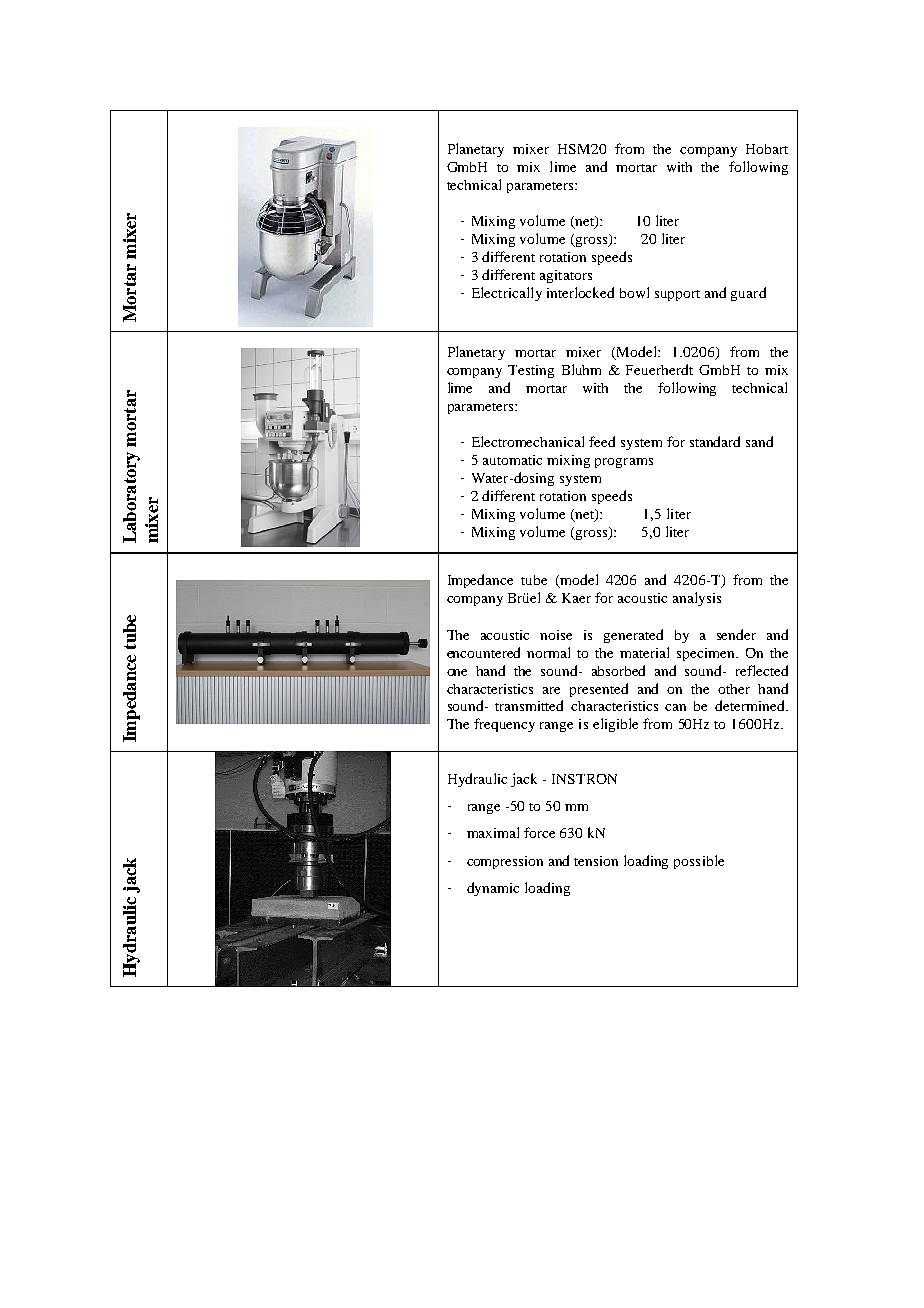  Describe the element at coordinates (715, 441) in the image. I see `standard` at that location.
